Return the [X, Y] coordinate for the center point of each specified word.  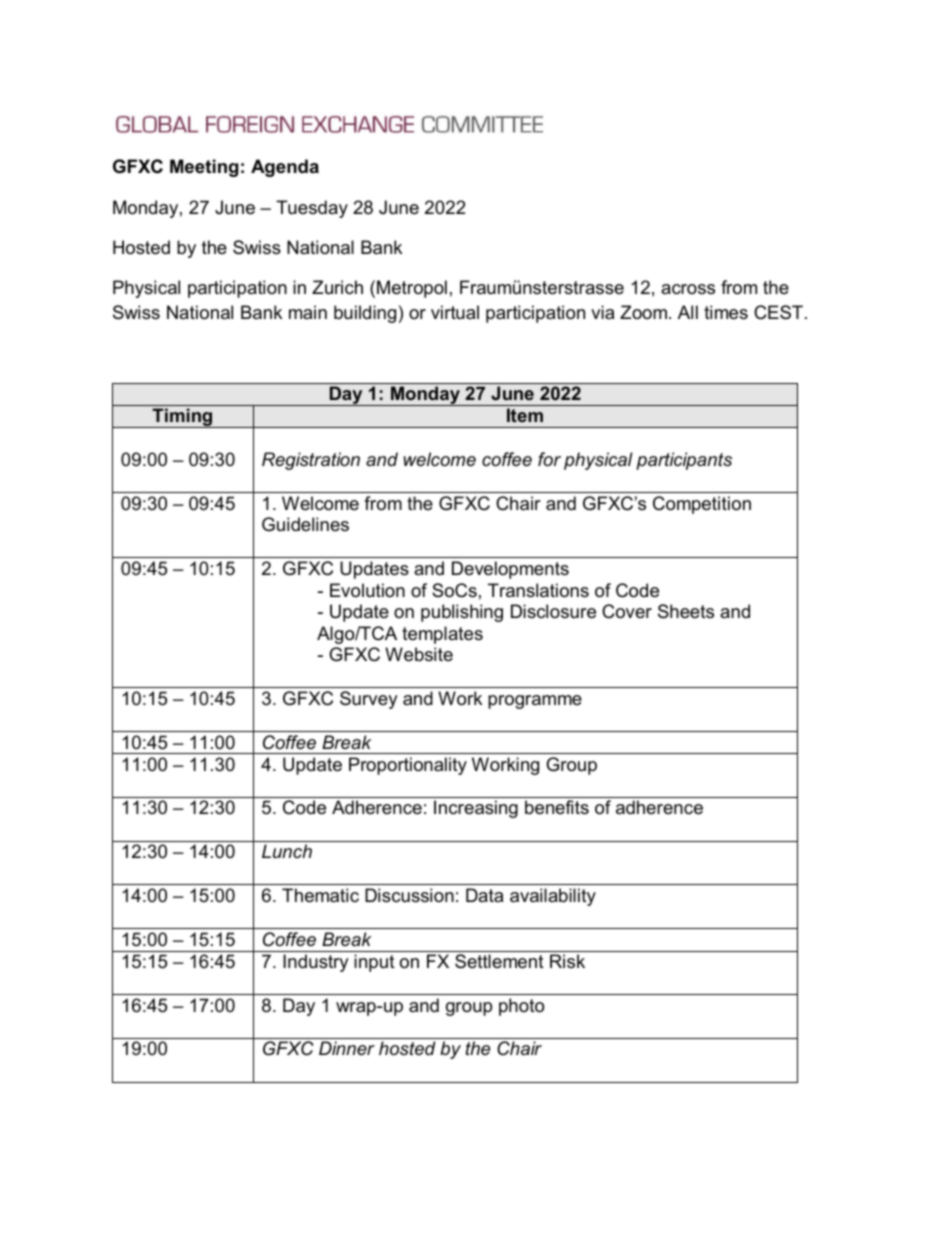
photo [521, 1007]
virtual [455, 312]
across [688, 289]
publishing [462, 613]
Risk [567, 961]
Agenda [285, 168]
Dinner [347, 1048]
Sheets [686, 611]
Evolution [367, 590]
